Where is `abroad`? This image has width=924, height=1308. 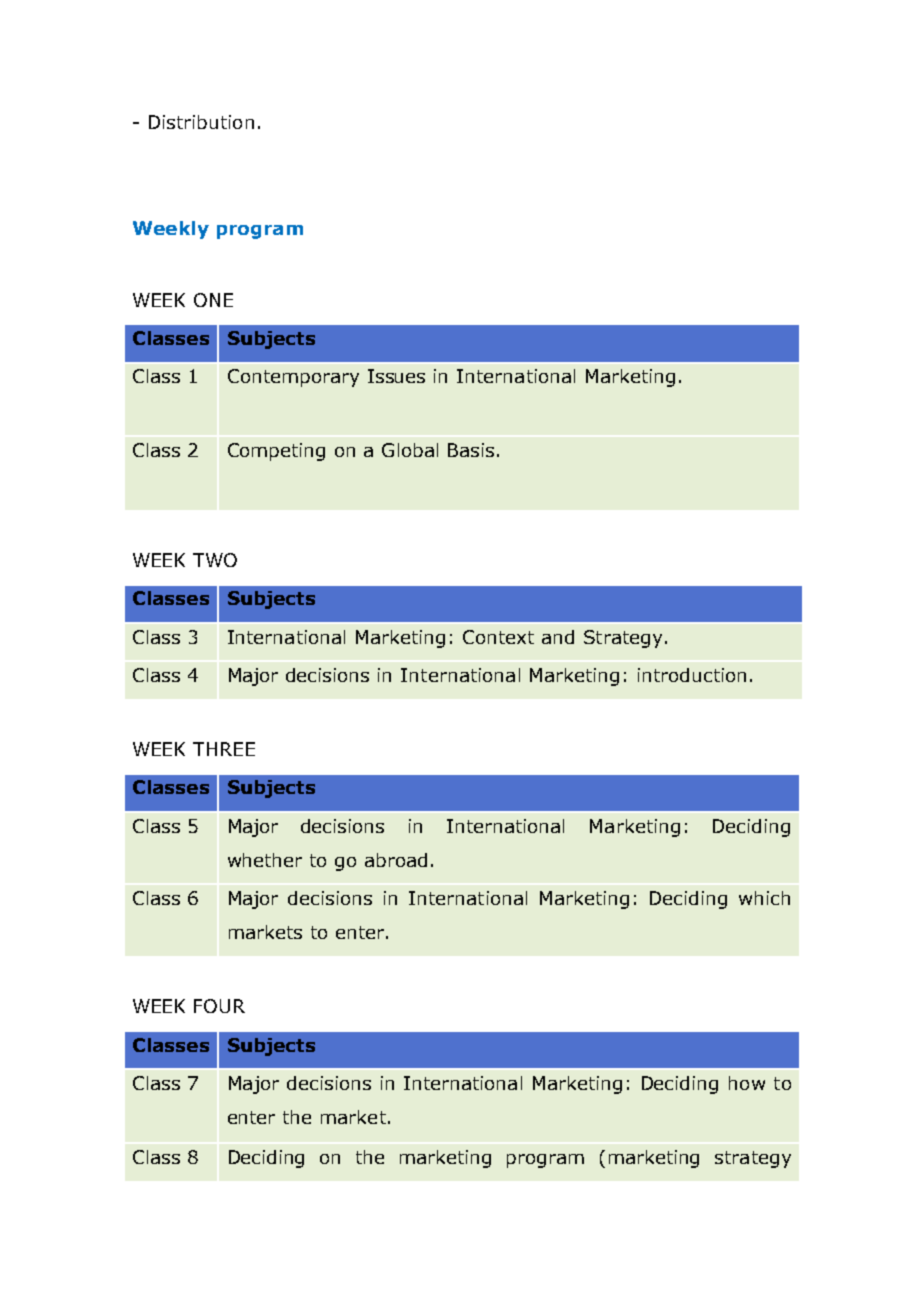 abroad is located at coordinates (396, 860).
